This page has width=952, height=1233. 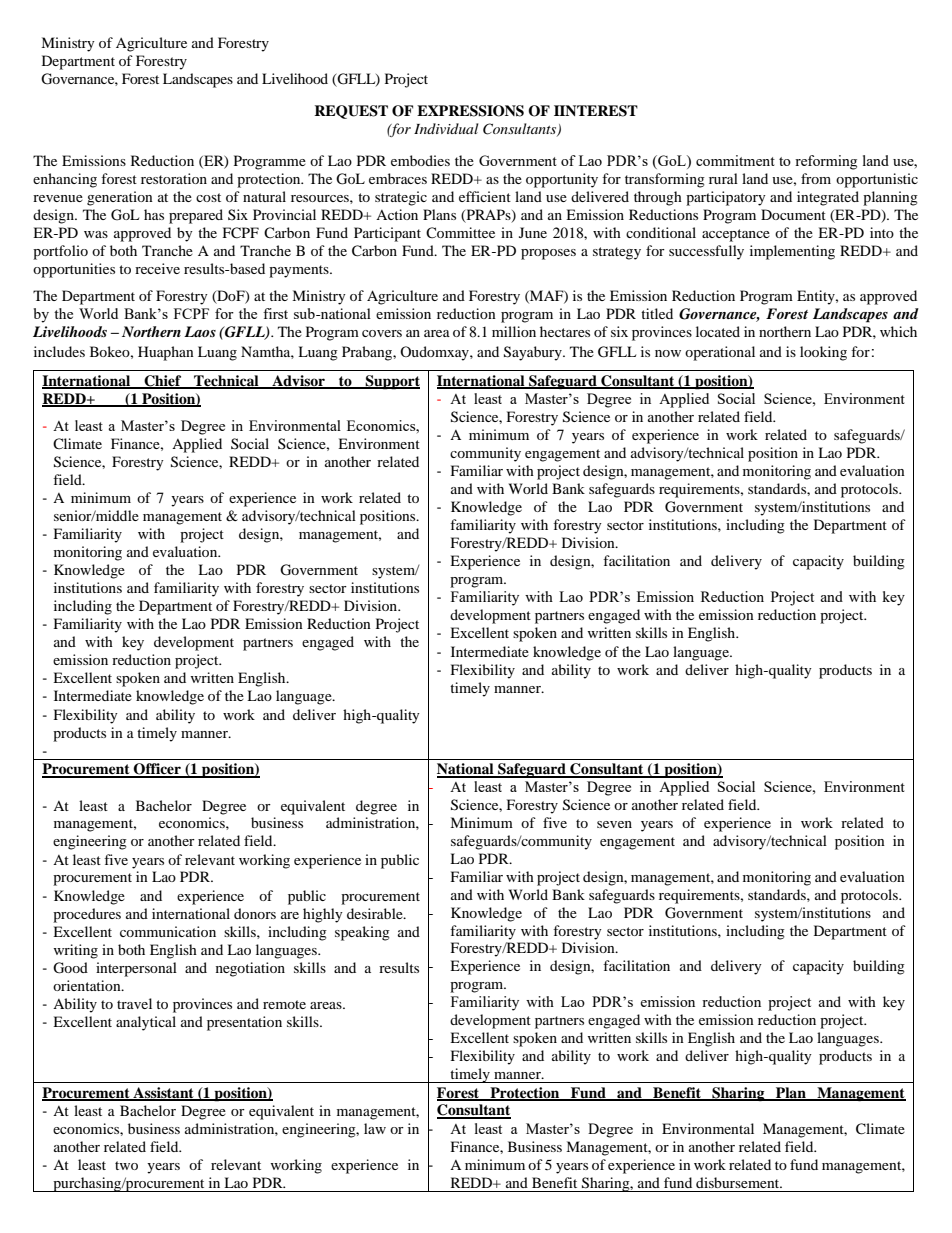 I want to click on communication, so click(x=168, y=931).
